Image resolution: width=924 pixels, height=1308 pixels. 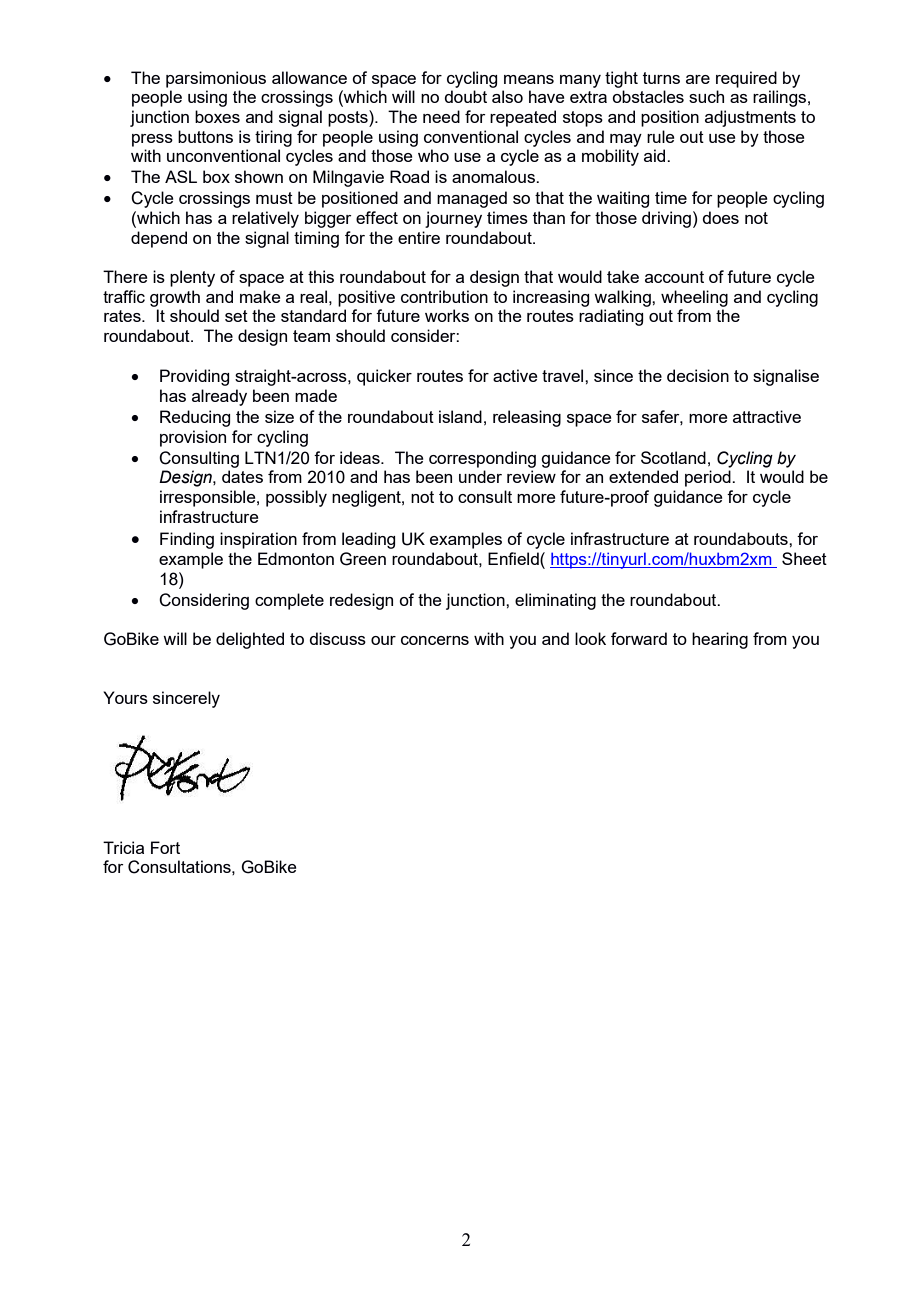 I want to click on boxes, so click(x=217, y=116).
